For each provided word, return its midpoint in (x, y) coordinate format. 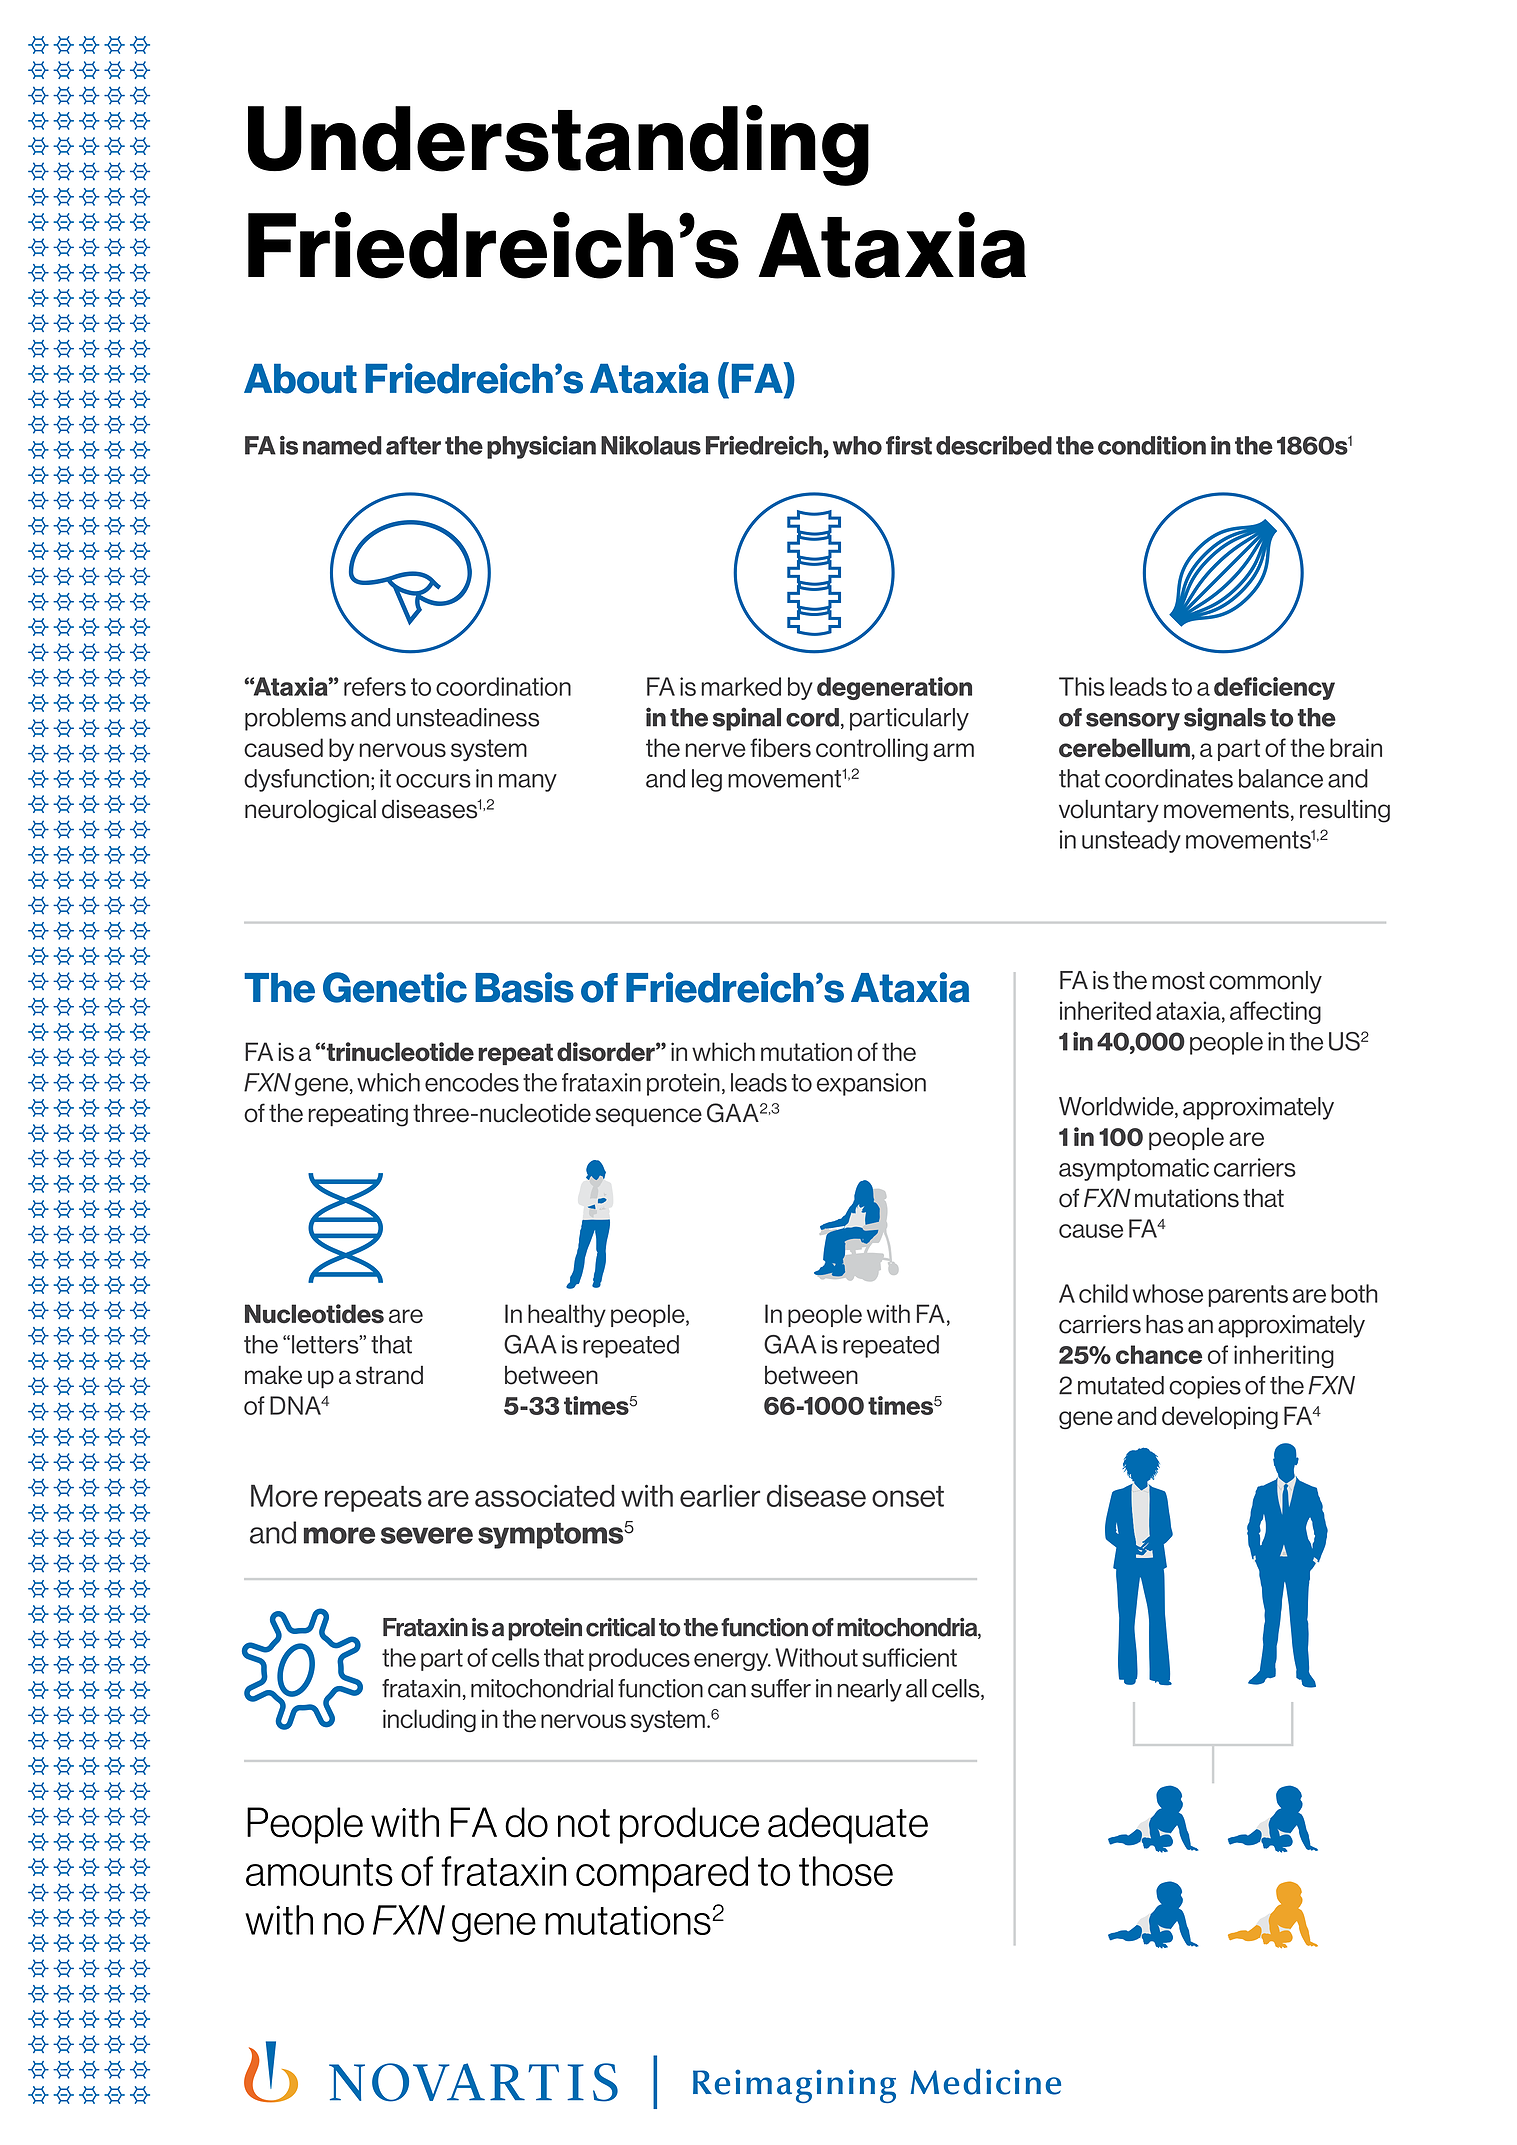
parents (1248, 1296)
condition (1152, 445)
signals (1225, 719)
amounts (319, 1872)
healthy (567, 1315)
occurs (433, 781)
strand (389, 1375)
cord (812, 717)
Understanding (558, 145)
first (909, 445)
